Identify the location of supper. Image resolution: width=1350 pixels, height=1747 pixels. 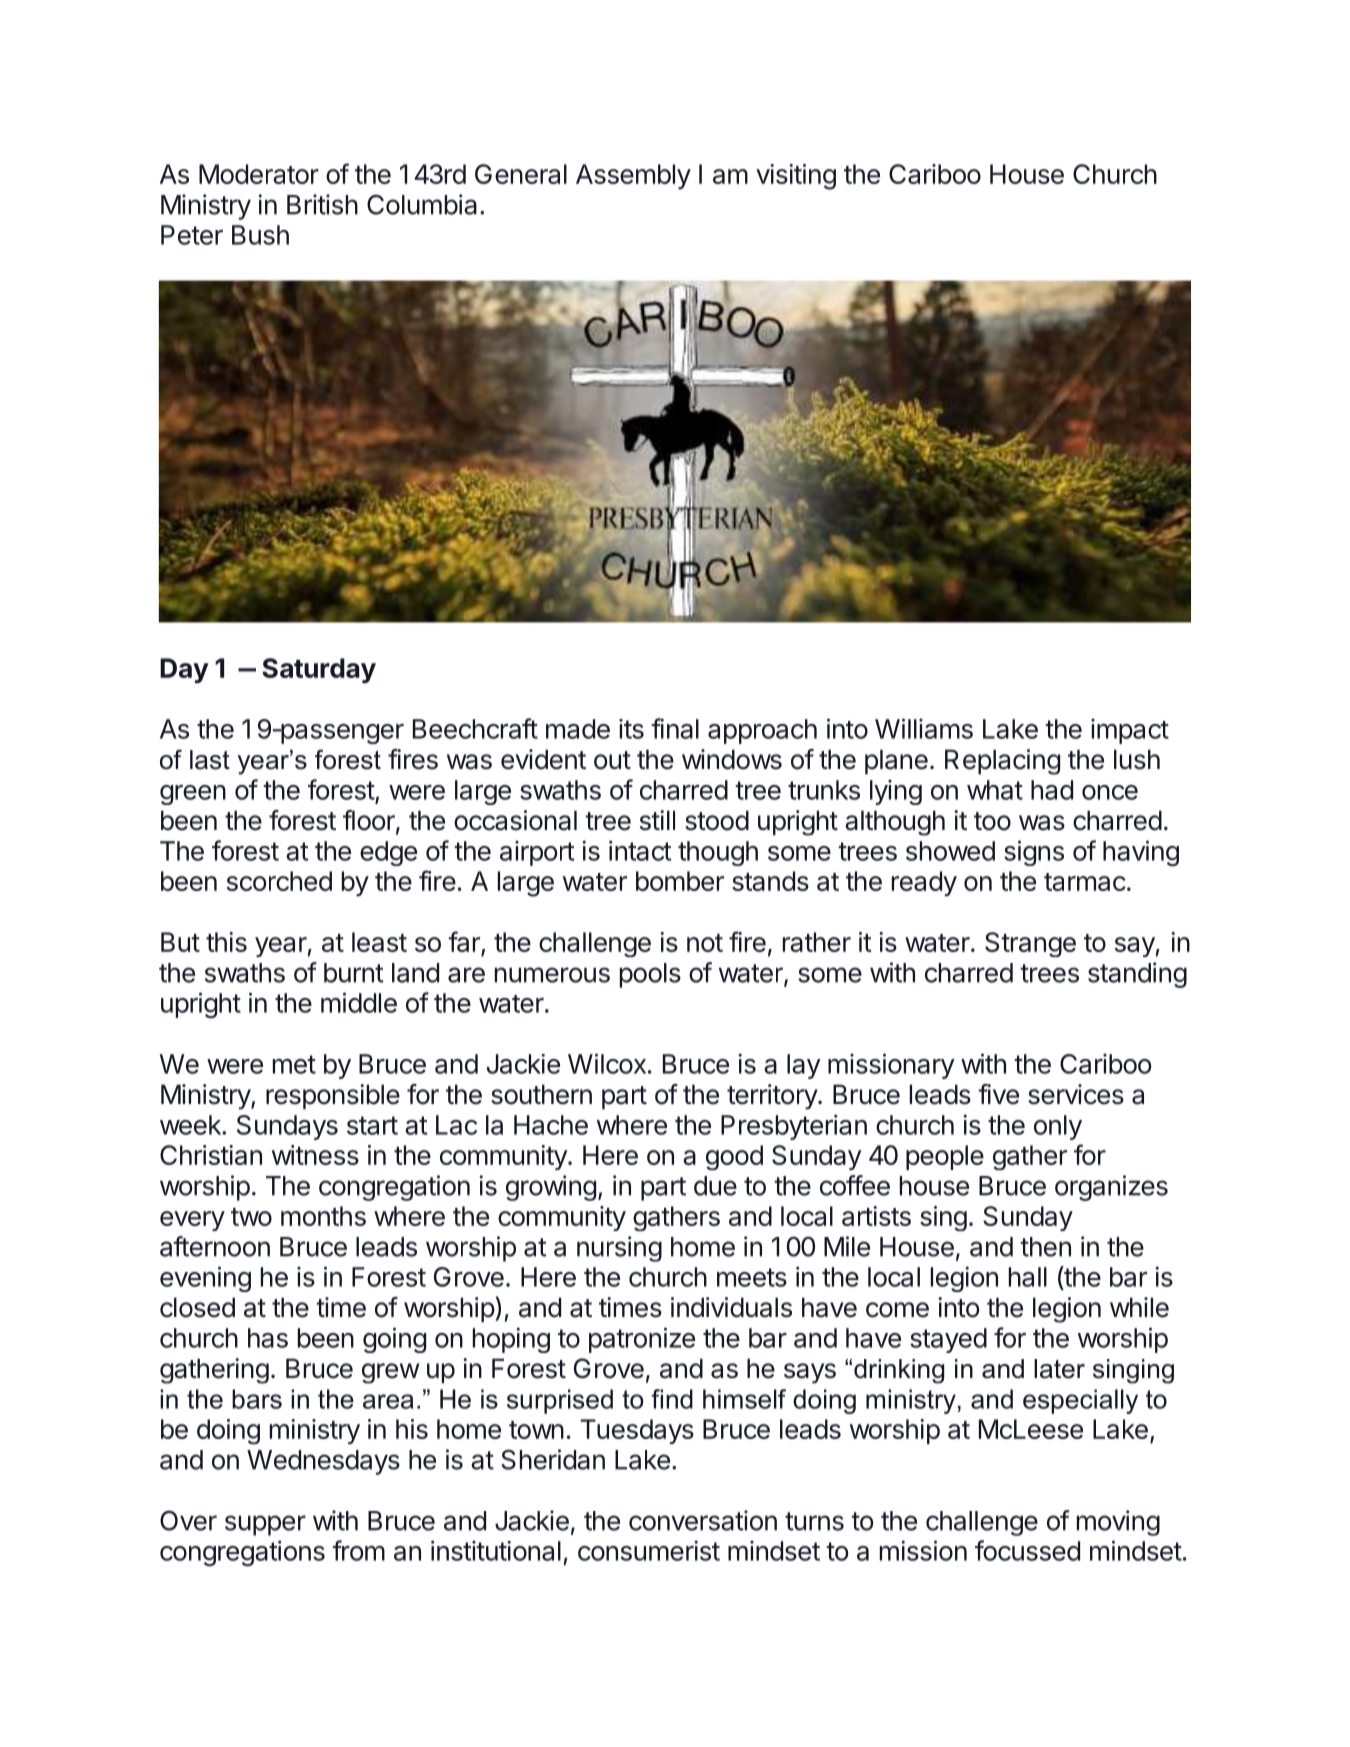
(265, 1525).
